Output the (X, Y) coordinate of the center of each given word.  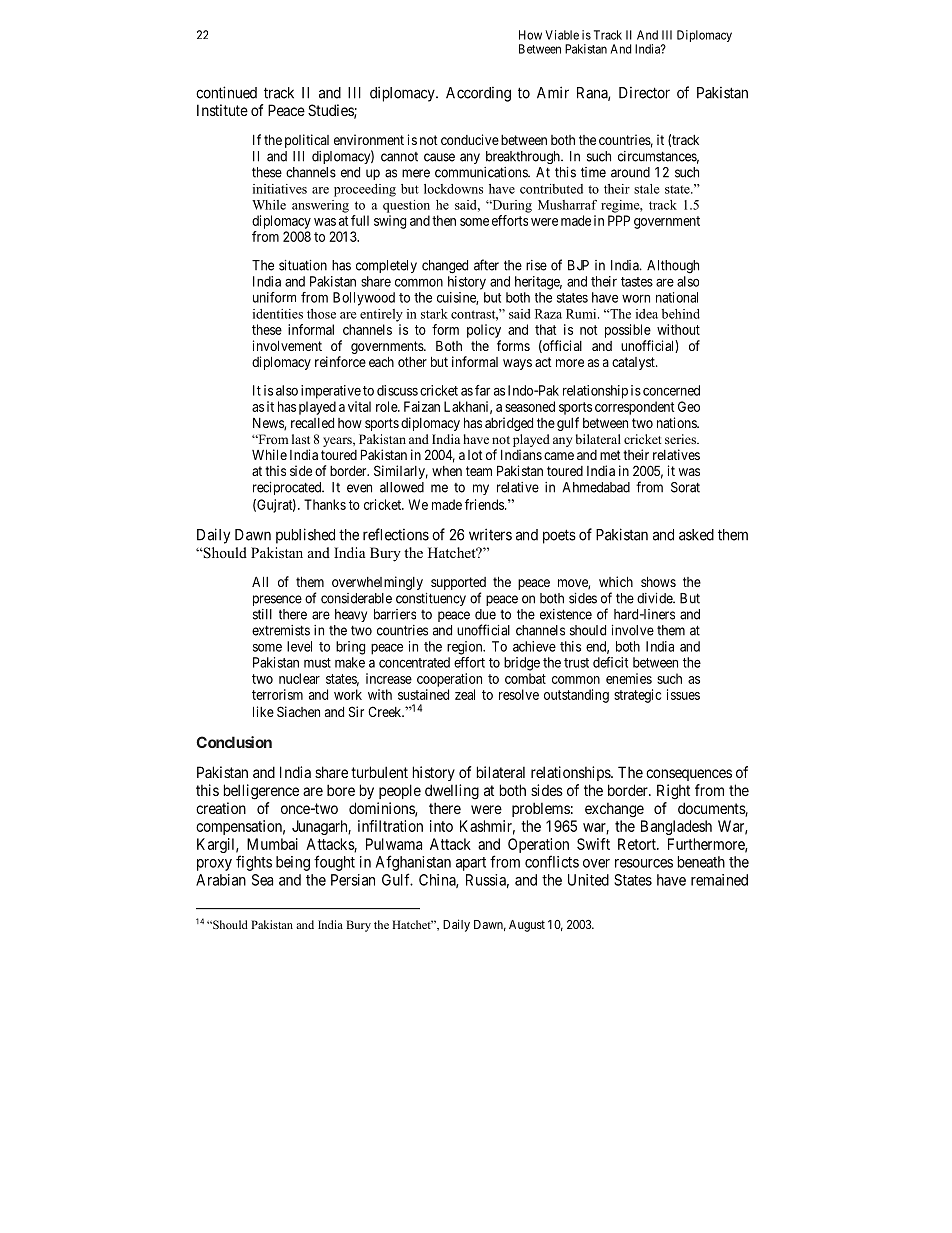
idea (647, 314)
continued (226, 92)
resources (644, 863)
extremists (281, 630)
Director (644, 93)
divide (655, 598)
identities (278, 314)
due (485, 614)
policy (484, 331)
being (293, 863)
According (478, 94)
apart (471, 864)
